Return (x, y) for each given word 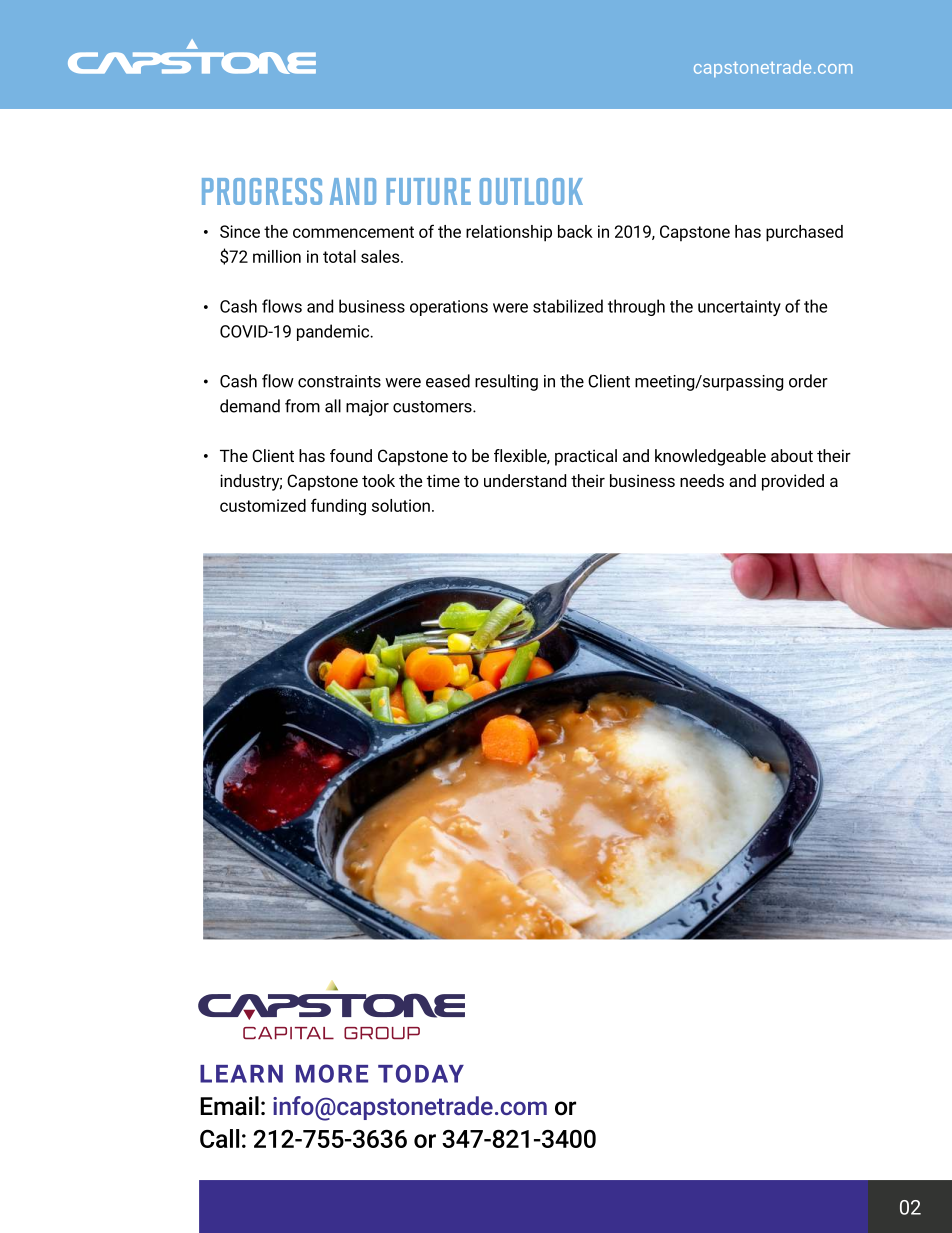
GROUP (382, 1033)
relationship (509, 233)
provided (793, 482)
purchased (804, 233)
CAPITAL (288, 1033)
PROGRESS (262, 191)
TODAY (421, 1073)
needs (702, 480)
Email (229, 1106)
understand (525, 480)
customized (263, 505)
